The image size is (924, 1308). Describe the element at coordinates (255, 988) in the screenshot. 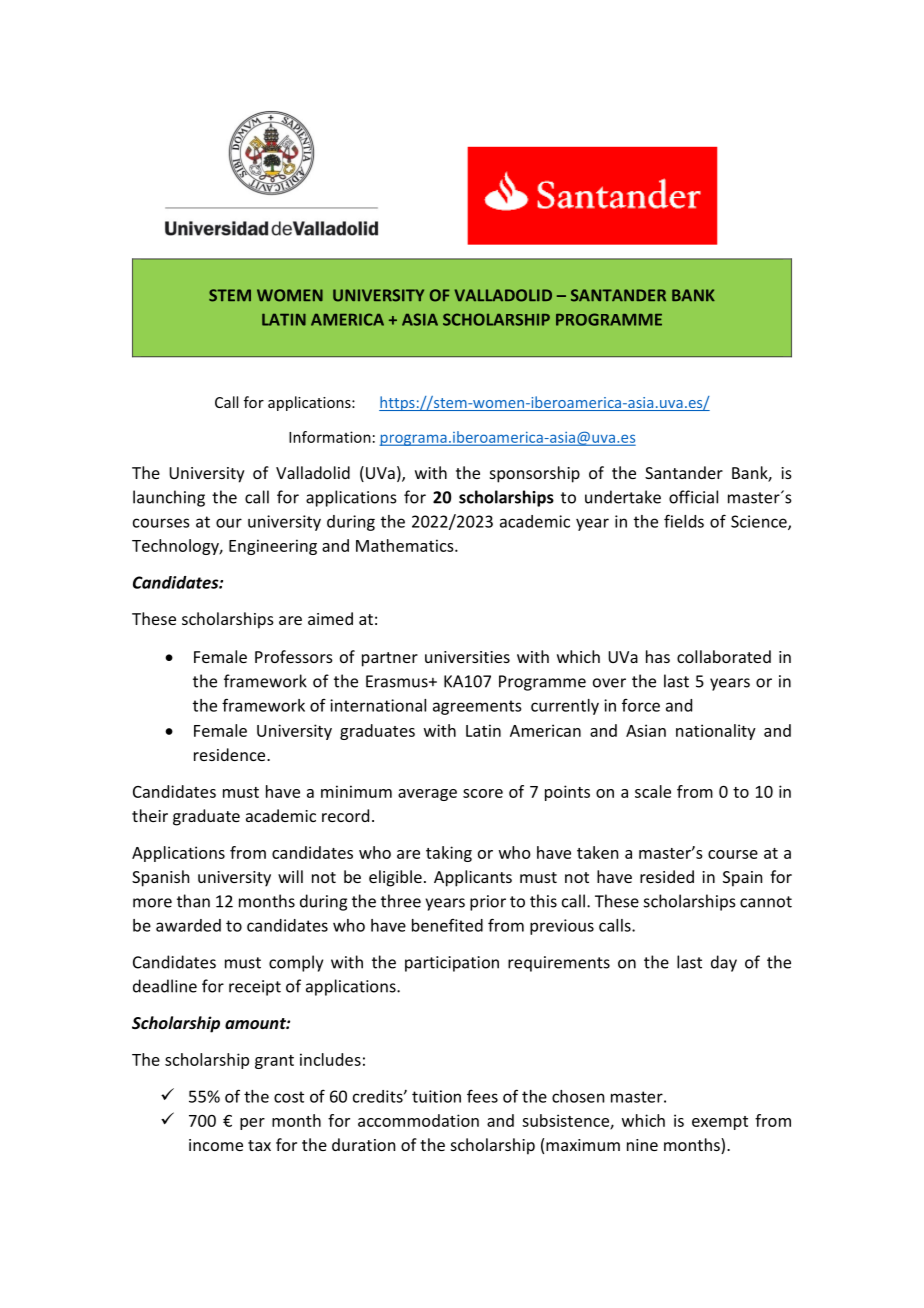

I see `receipt` at that location.
